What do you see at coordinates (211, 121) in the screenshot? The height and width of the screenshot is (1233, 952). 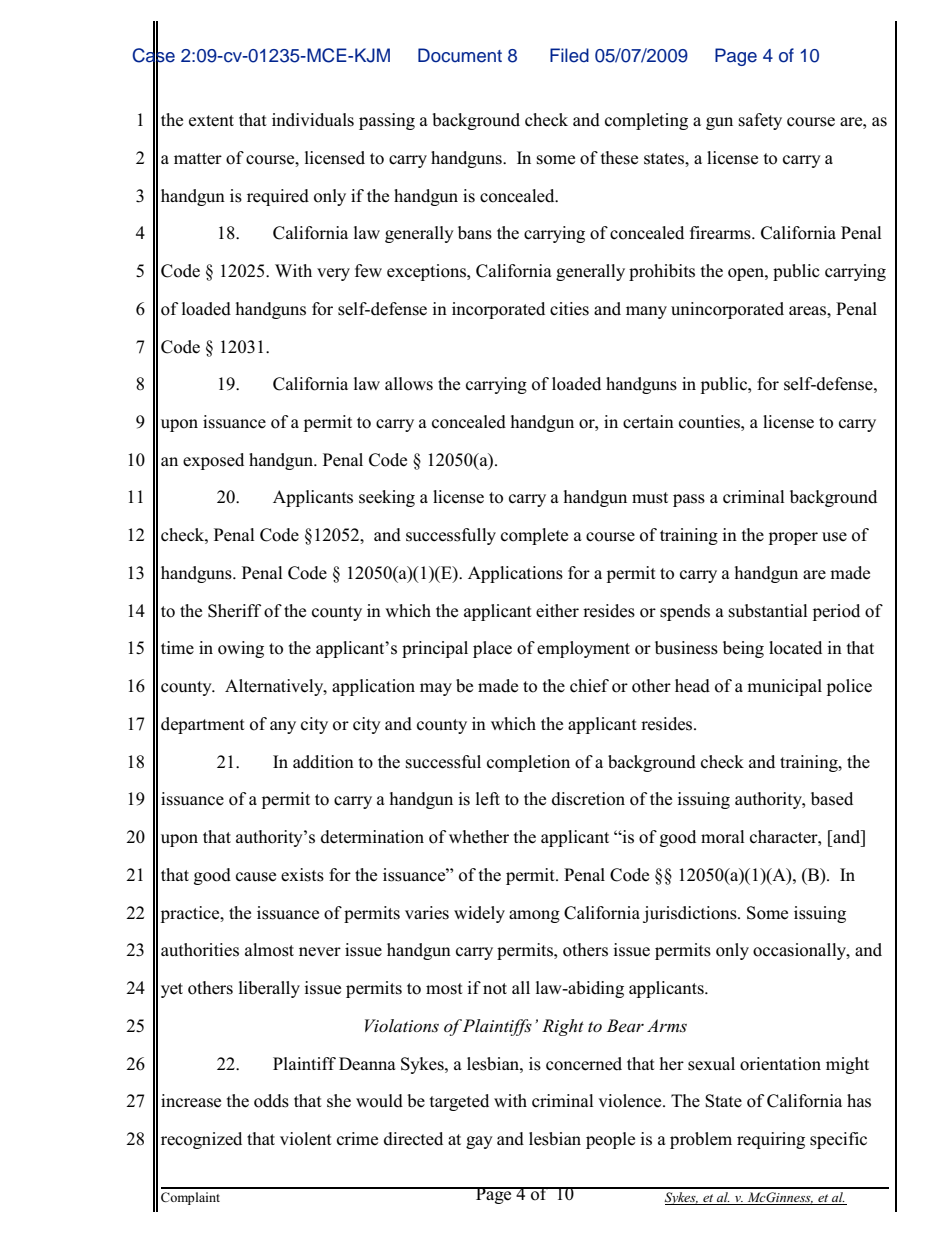 I see `extent` at bounding box center [211, 121].
